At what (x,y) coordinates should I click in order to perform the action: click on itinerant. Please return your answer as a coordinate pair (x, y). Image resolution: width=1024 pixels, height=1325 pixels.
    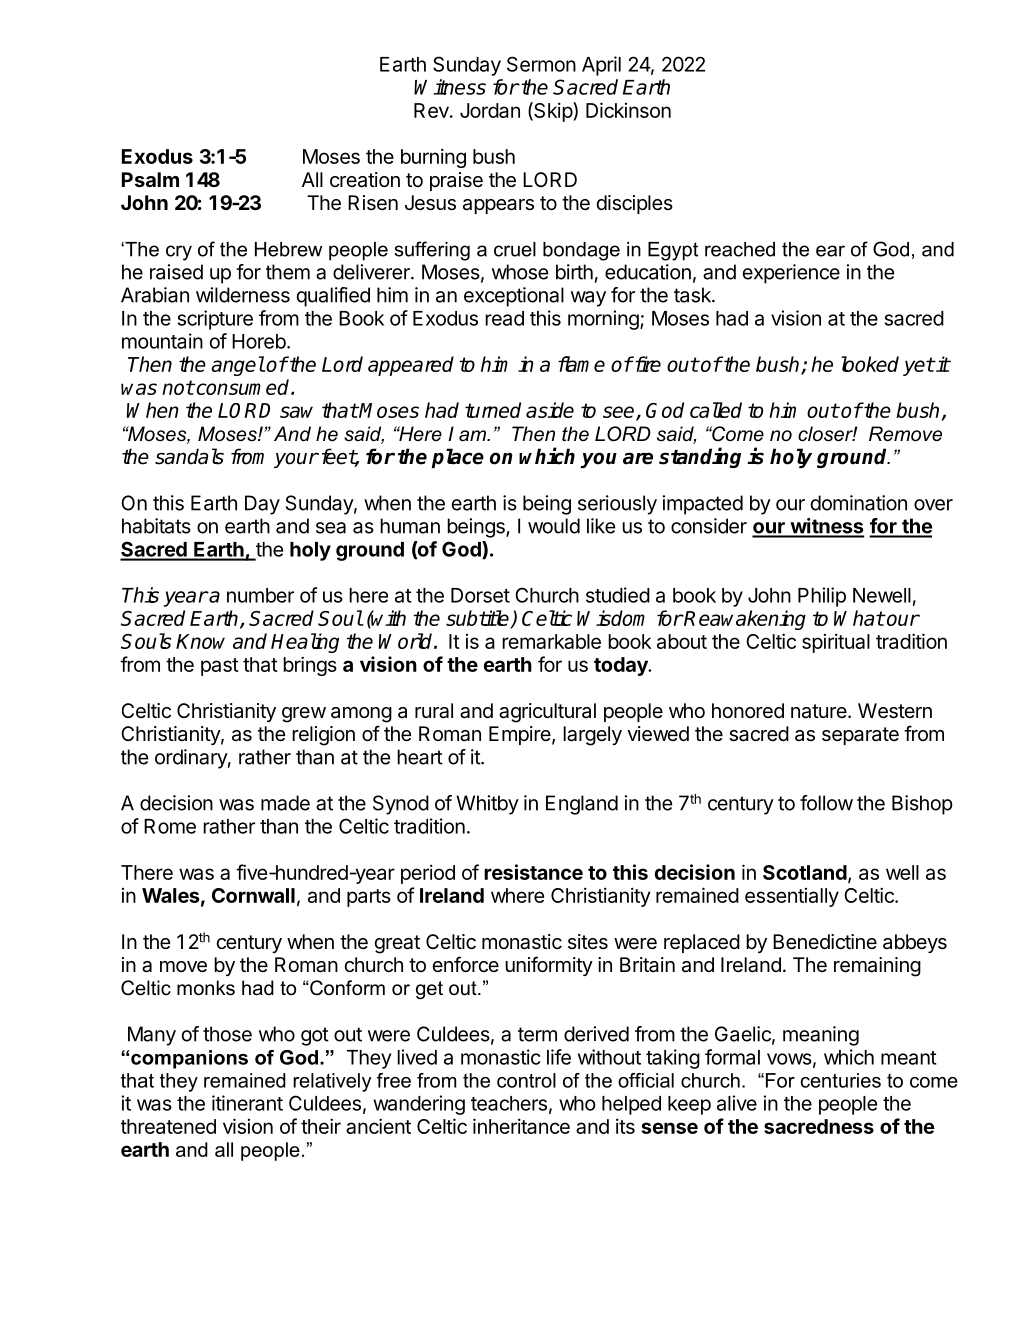
    Looking at the image, I should click on (247, 1103).
